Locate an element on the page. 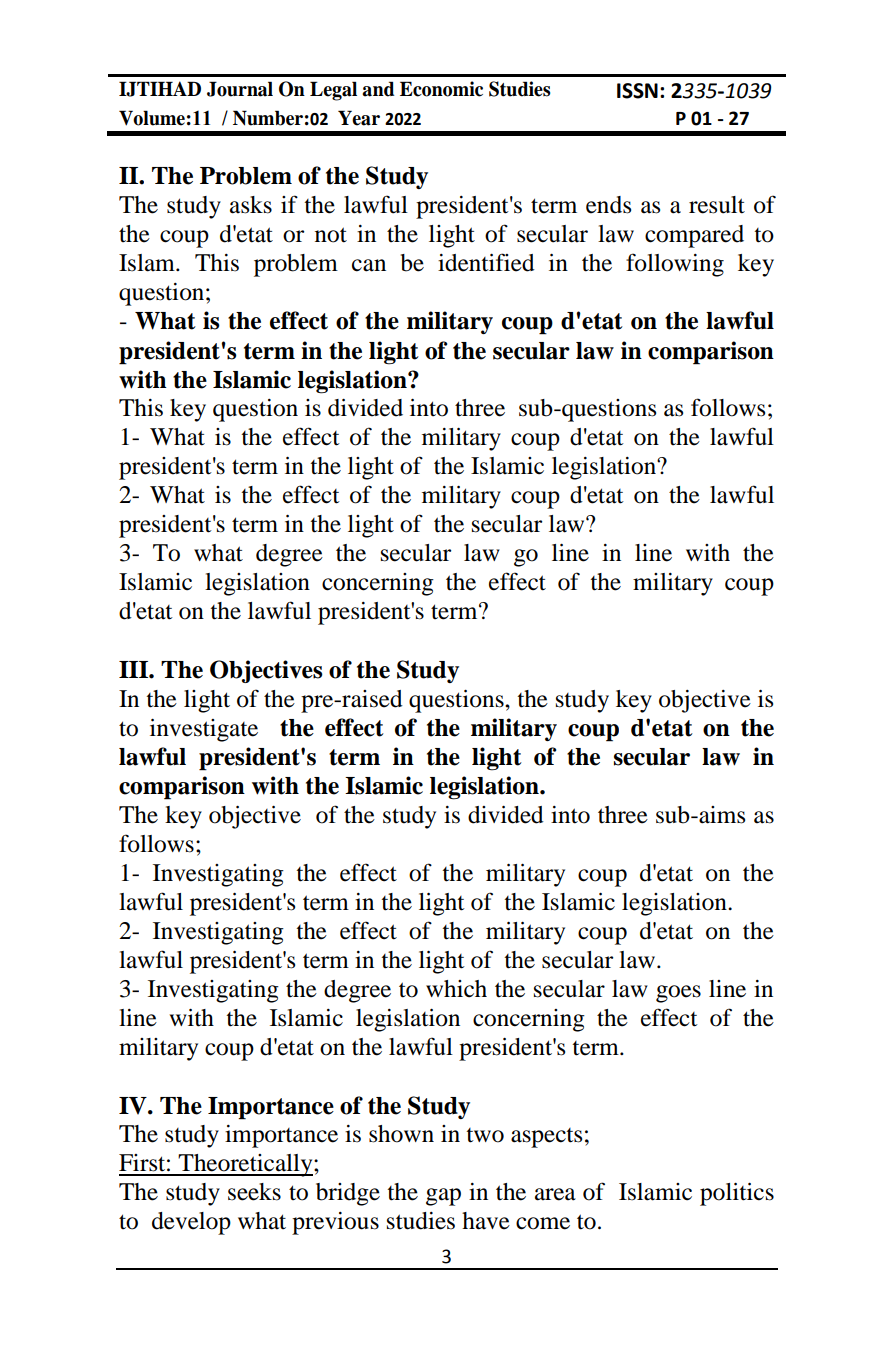 This image has width=894, height=1372. which is located at coordinates (456, 989).
